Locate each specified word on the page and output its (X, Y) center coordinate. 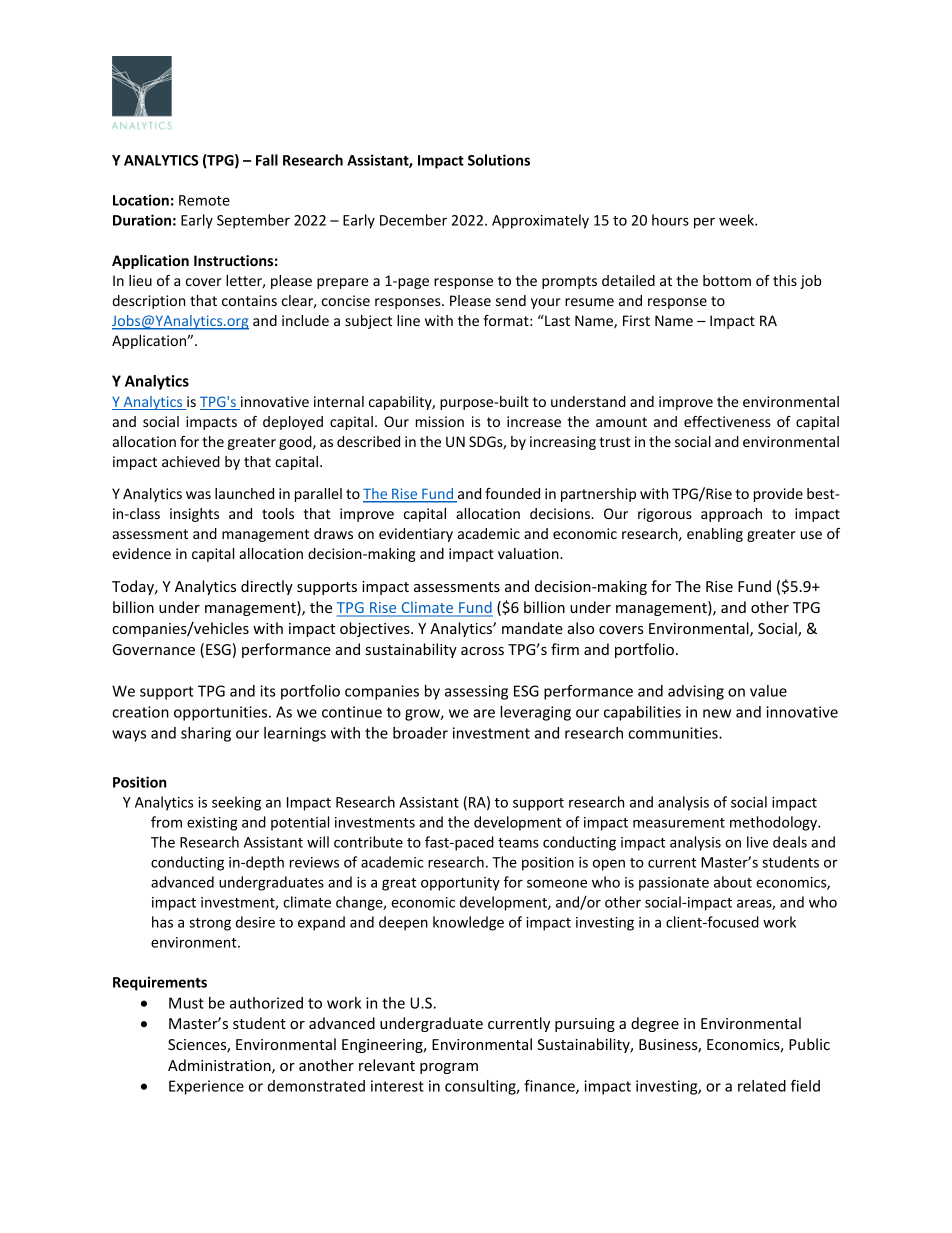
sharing (206, 734)
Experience (206, 1087)
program (449, 1068)
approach (731, 515)
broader (420, 733)
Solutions (499, 160)
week (737, 220)
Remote (204, 200)
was (198, 495)
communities (674, 733)
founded (512, 493)
